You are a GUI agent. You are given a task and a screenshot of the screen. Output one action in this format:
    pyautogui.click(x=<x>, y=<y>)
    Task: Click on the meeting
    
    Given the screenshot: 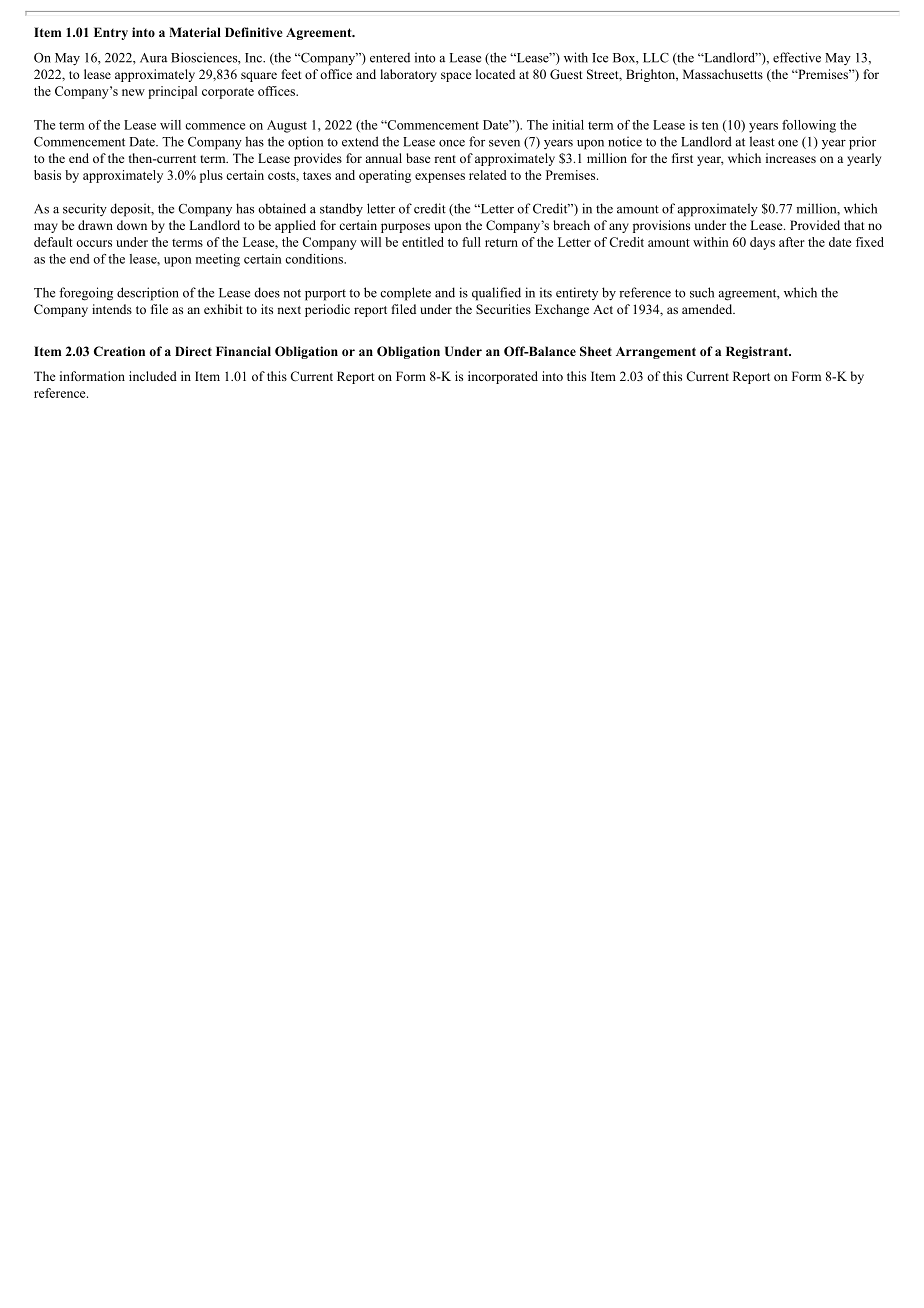 What is the action you would take?
    pyautogui.click(x=218, y=260)
